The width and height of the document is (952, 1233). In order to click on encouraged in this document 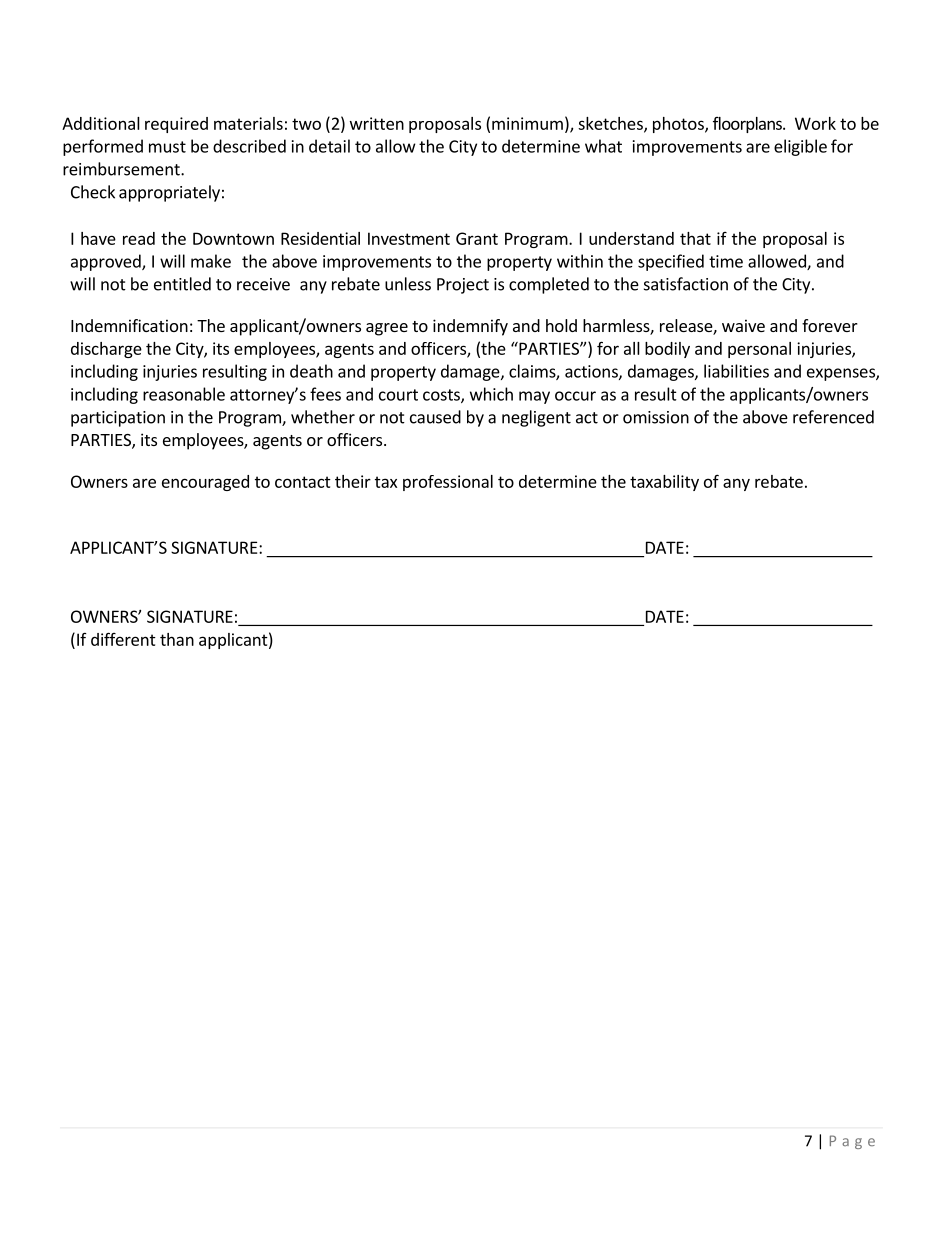, I will do `click(205, 483)`.
